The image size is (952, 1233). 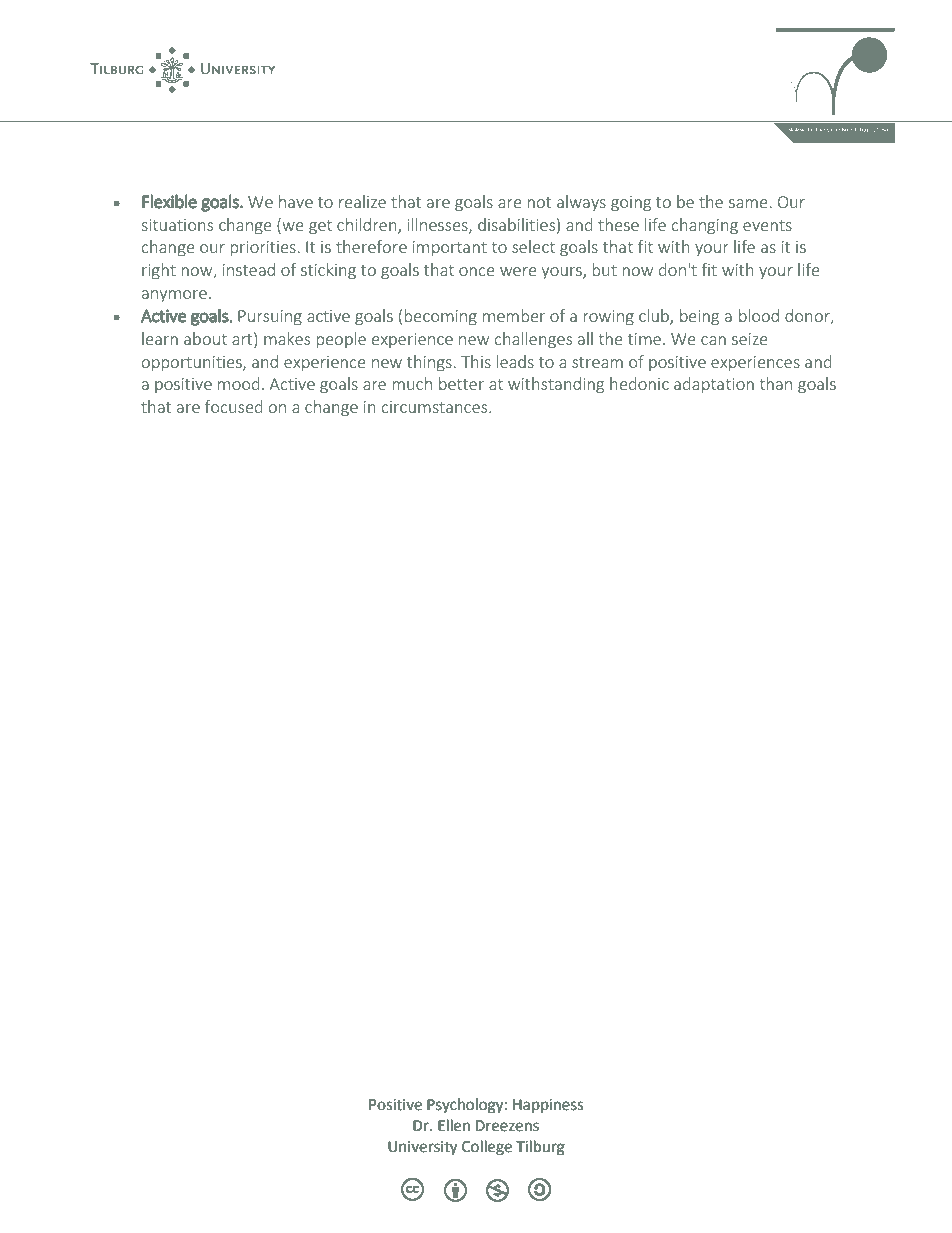 What do you see at coordinates (436, 407) in the document?
I see `circumstances` at bounding box center [436, 407].
